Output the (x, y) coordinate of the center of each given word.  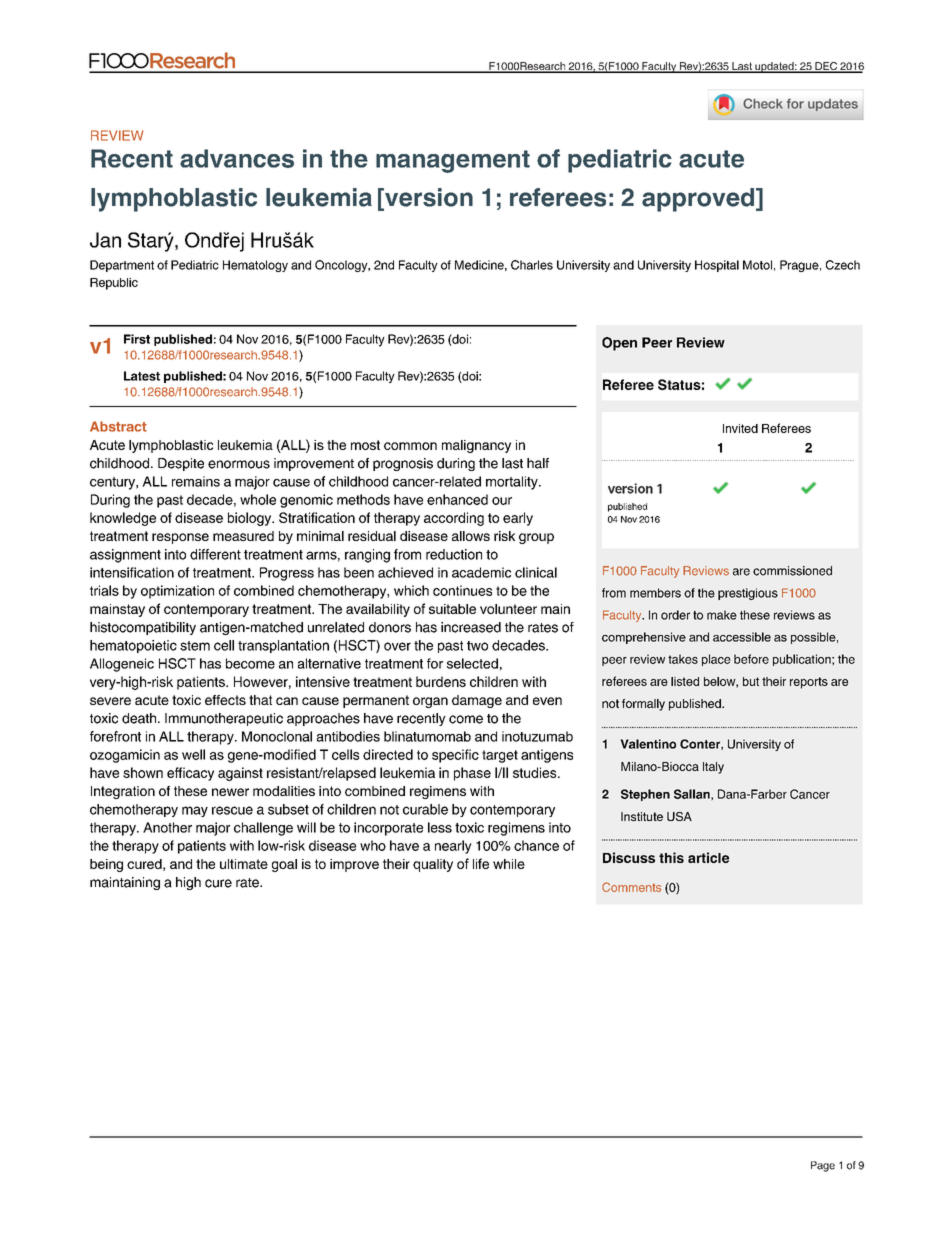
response (180, 538)
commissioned (792, 571)
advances (237, 158)
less (440, 827)
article (708, 857)
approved (698, 200)
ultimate (244, 864)
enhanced (457, 499)
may (195, 811)
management (453, 161)
